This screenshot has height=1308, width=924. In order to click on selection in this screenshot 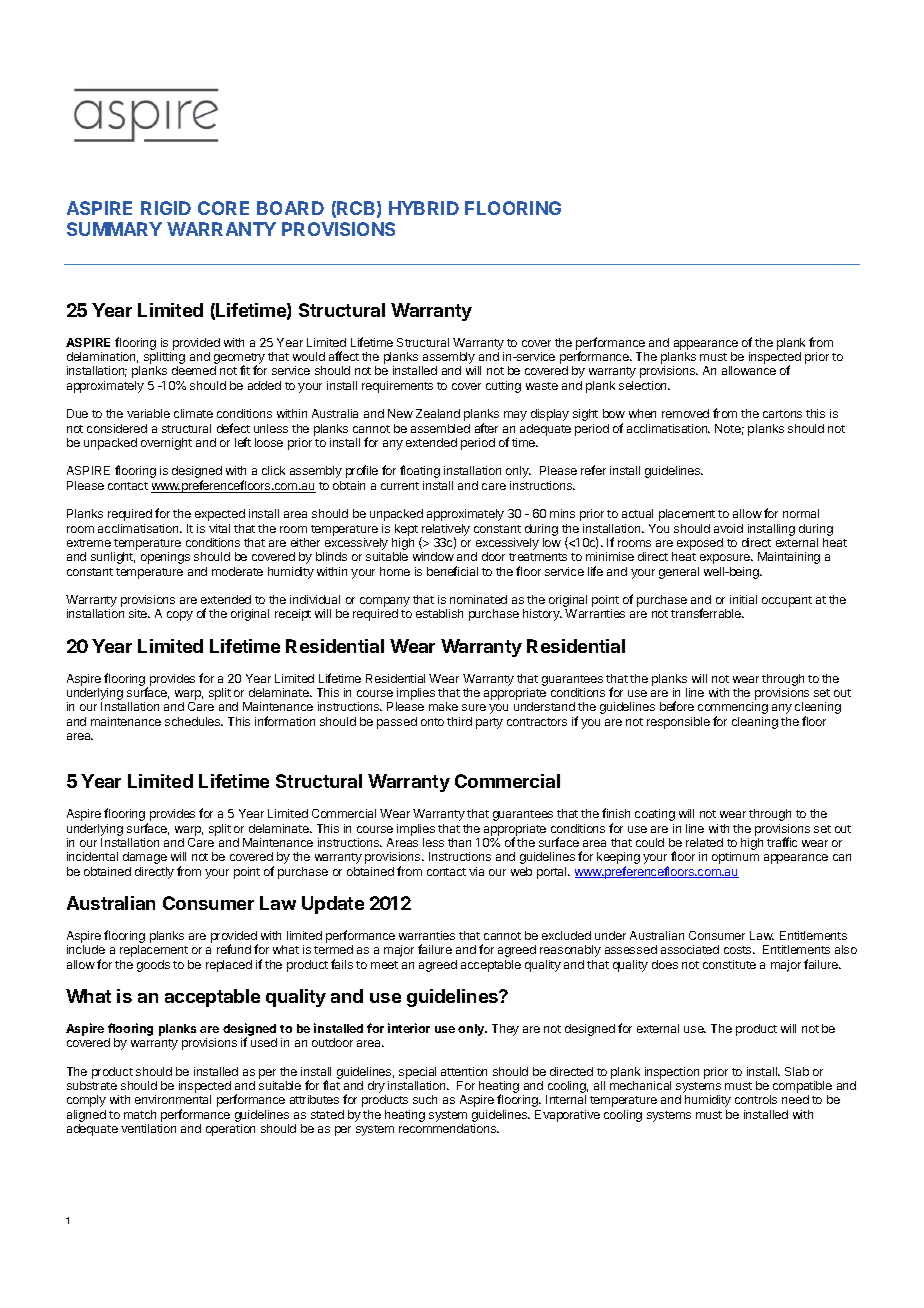, I will do `click(644, 385)`.
